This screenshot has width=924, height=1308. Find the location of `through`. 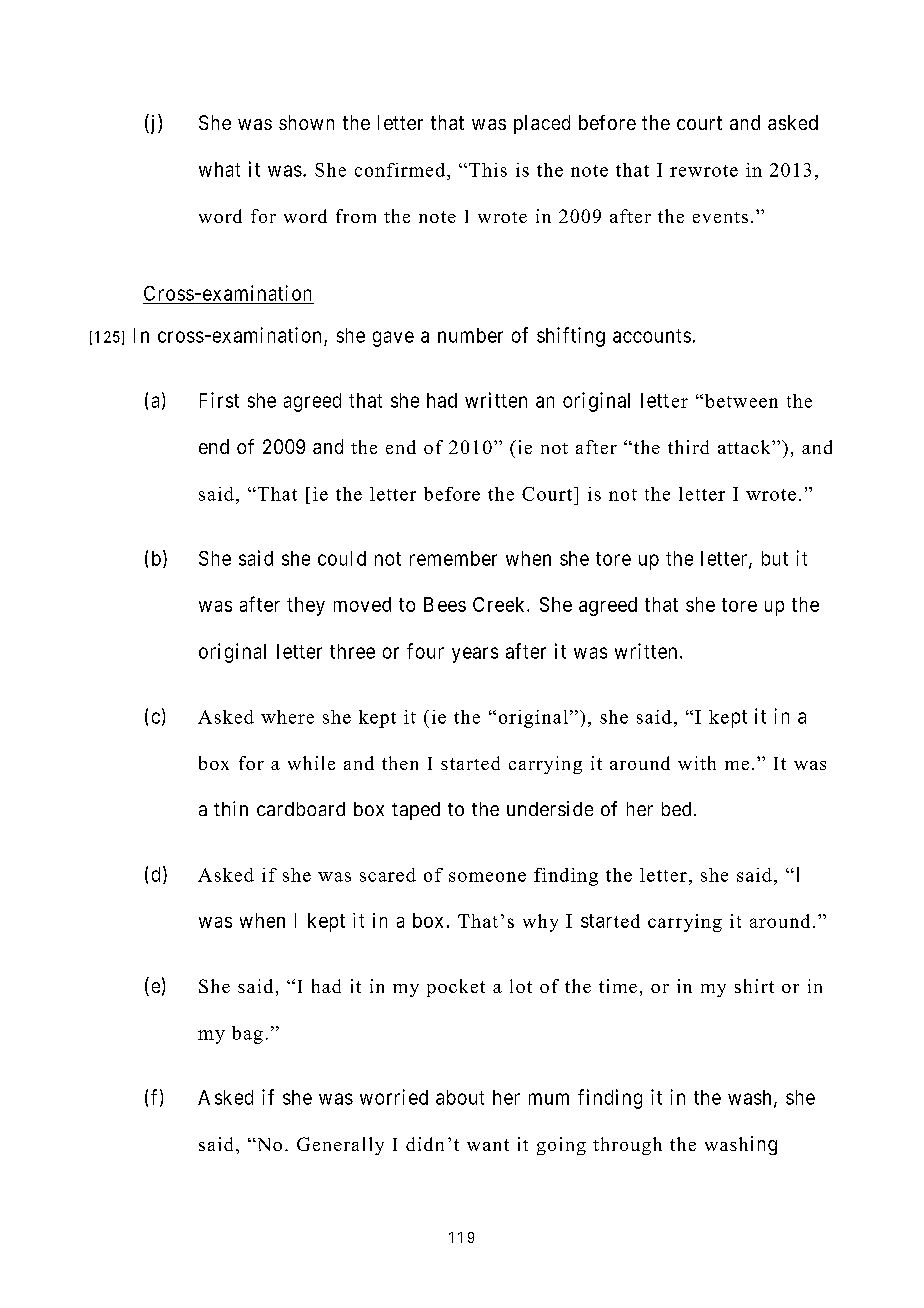

through is located at coordinates (627, 1146).
